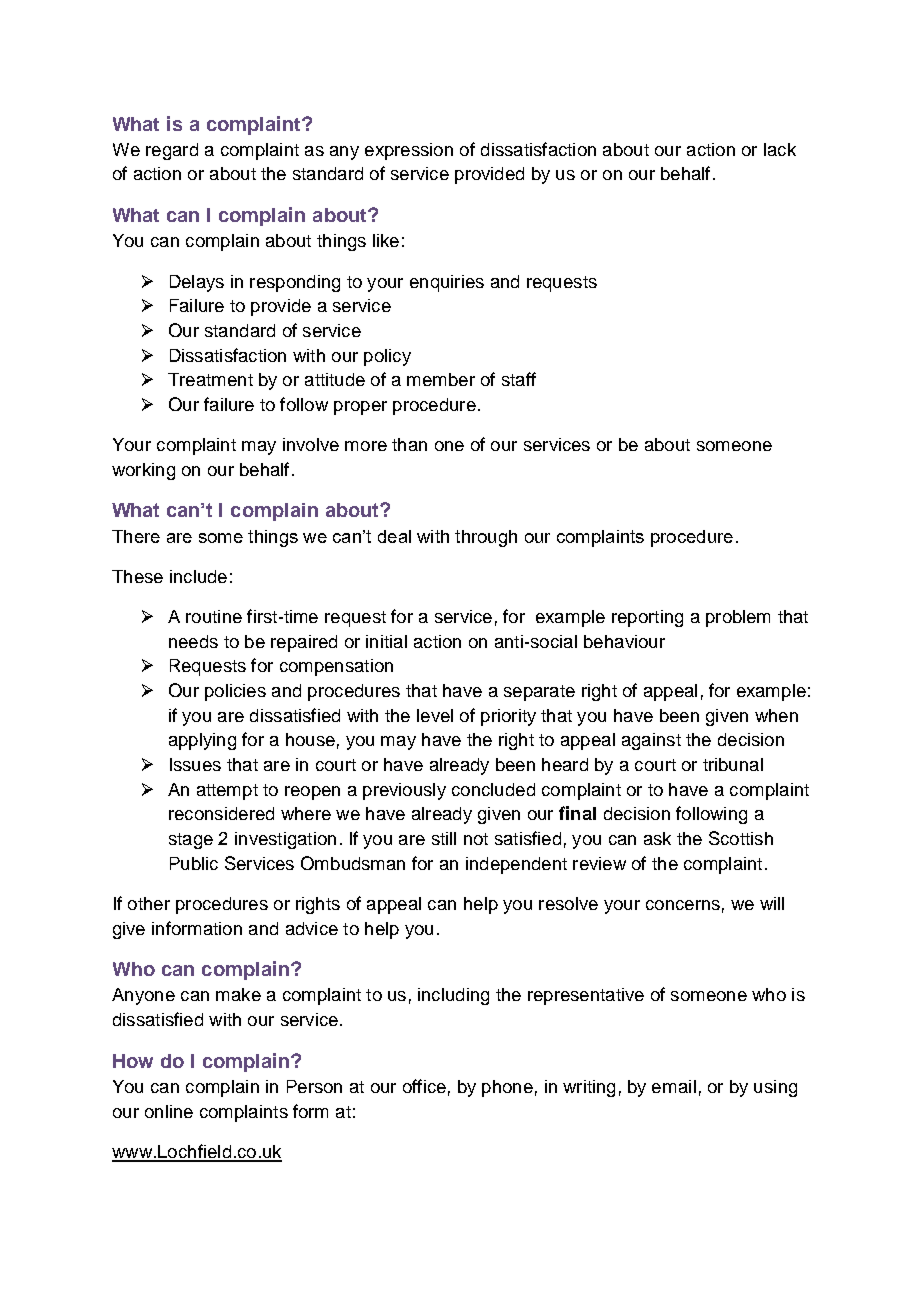  I want to click on Treatment, so click(210, 379).
